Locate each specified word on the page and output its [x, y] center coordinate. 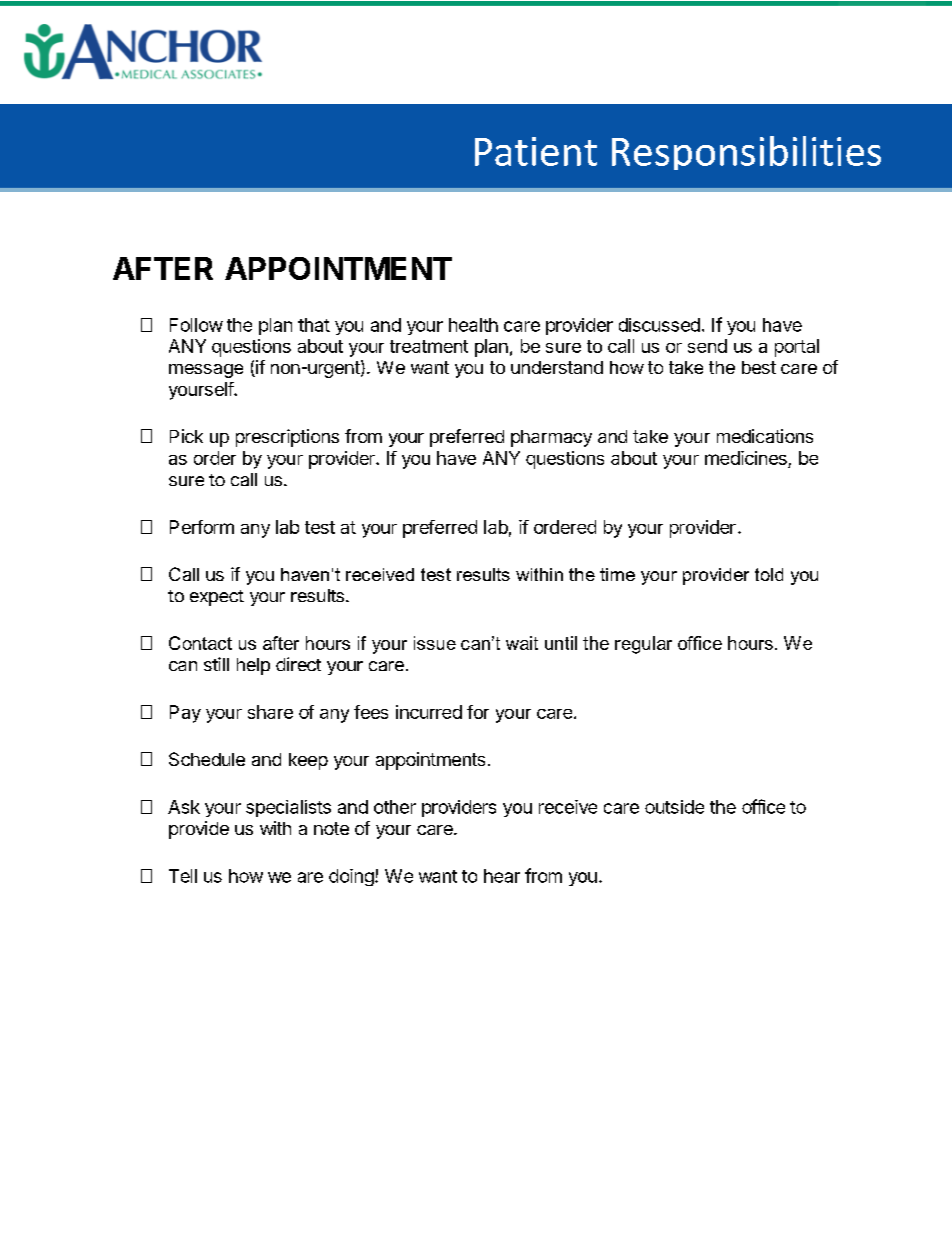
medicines [747, 459]
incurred [429, 712]
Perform [202, 527]
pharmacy [551, 438]
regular [643, 645]
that [314, 325]
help [253, 666]
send [707, 346]
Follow [196, 325]
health [473, 325]
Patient [536, 151]
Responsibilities [746, 153]
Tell [183, 876]
